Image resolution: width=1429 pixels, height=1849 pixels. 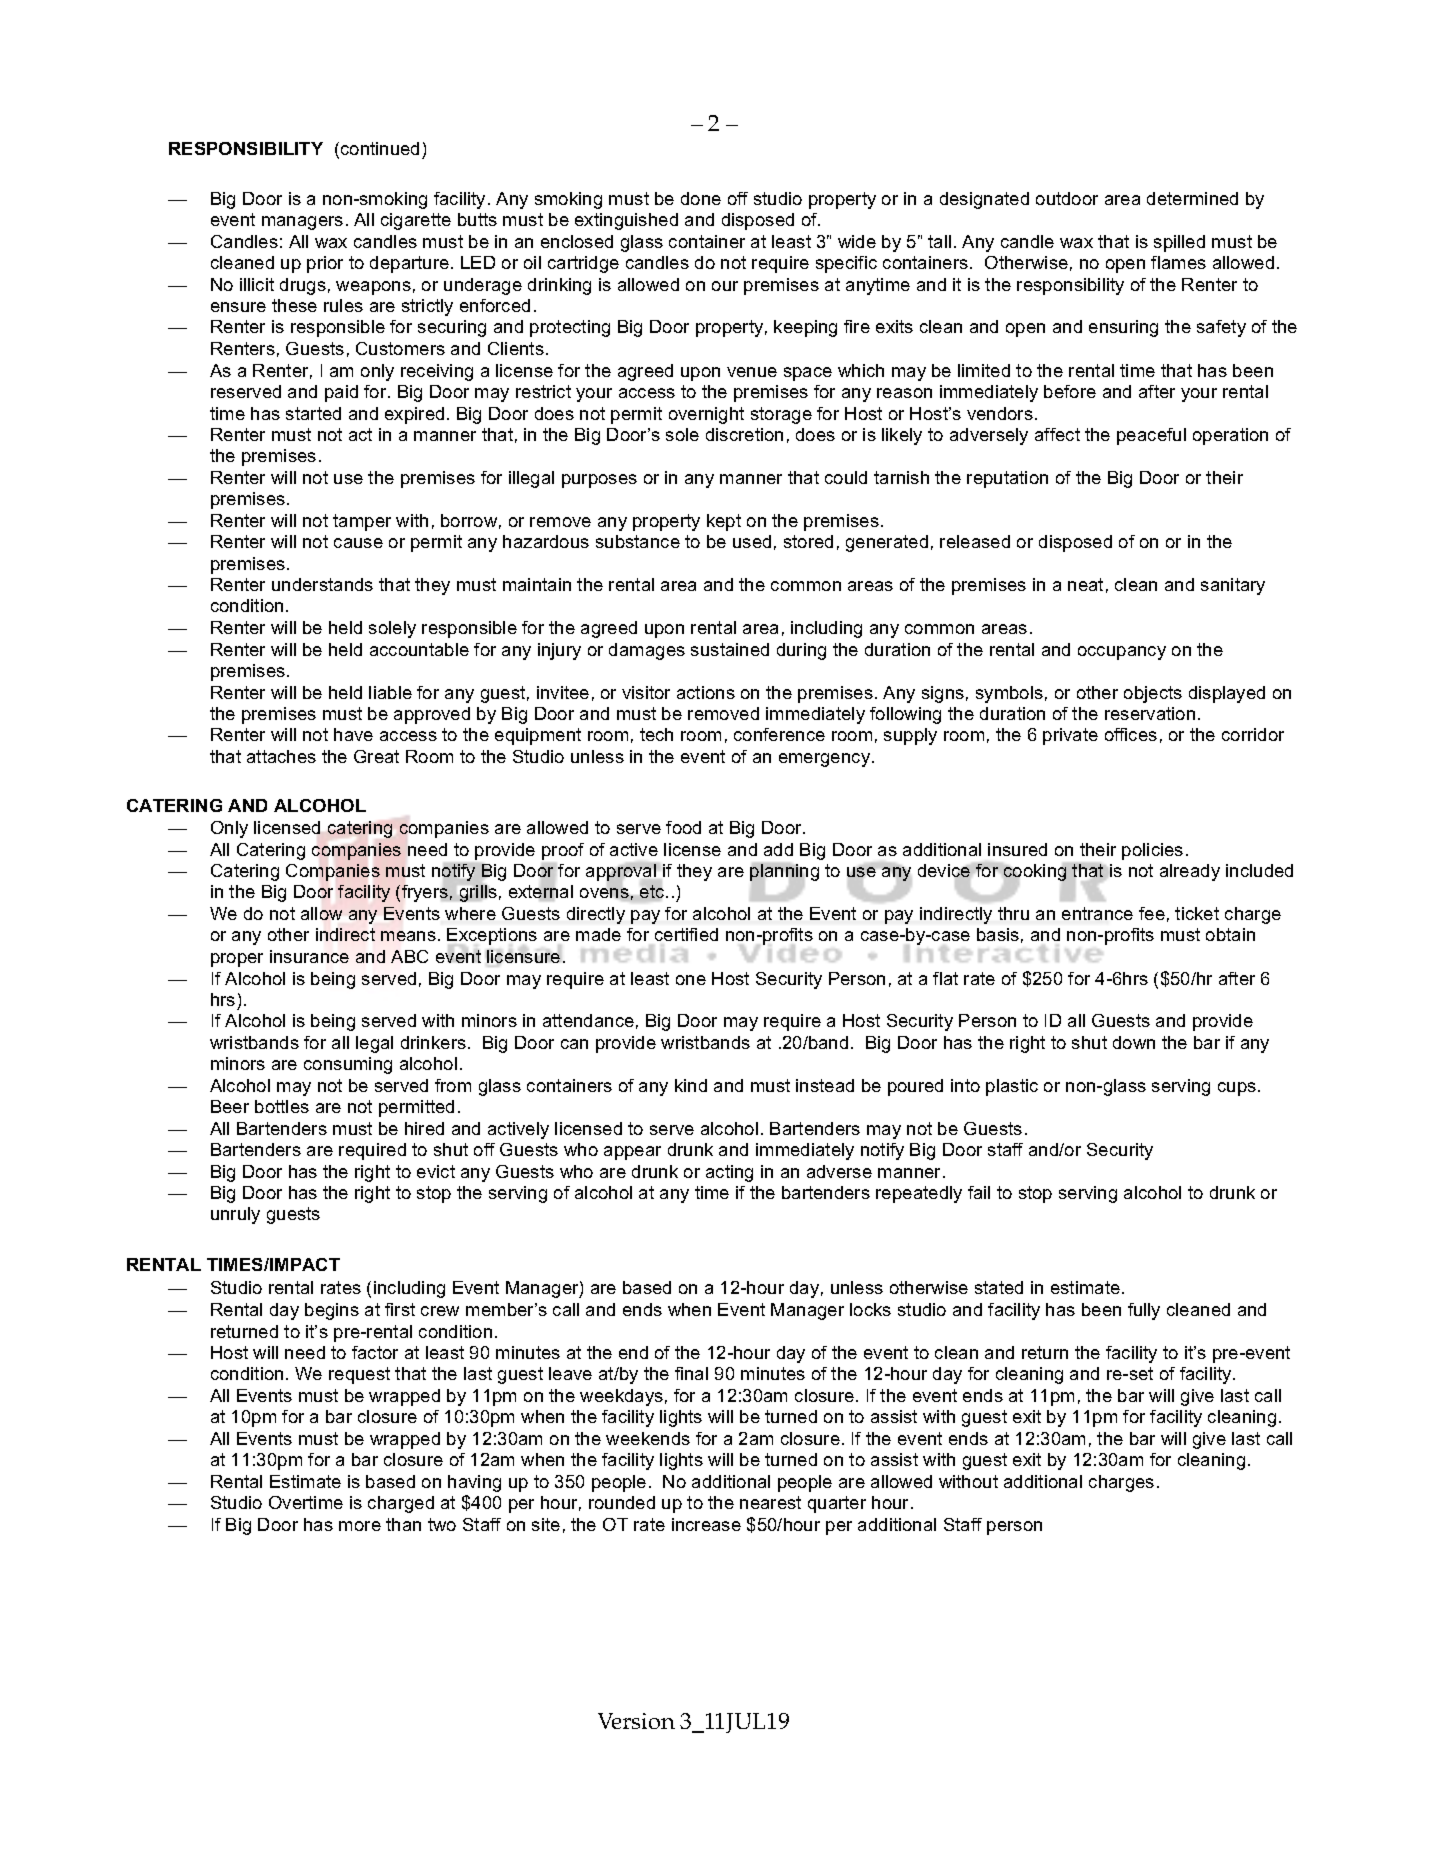 I want to click on evict, so click(x=436, y=1171).
